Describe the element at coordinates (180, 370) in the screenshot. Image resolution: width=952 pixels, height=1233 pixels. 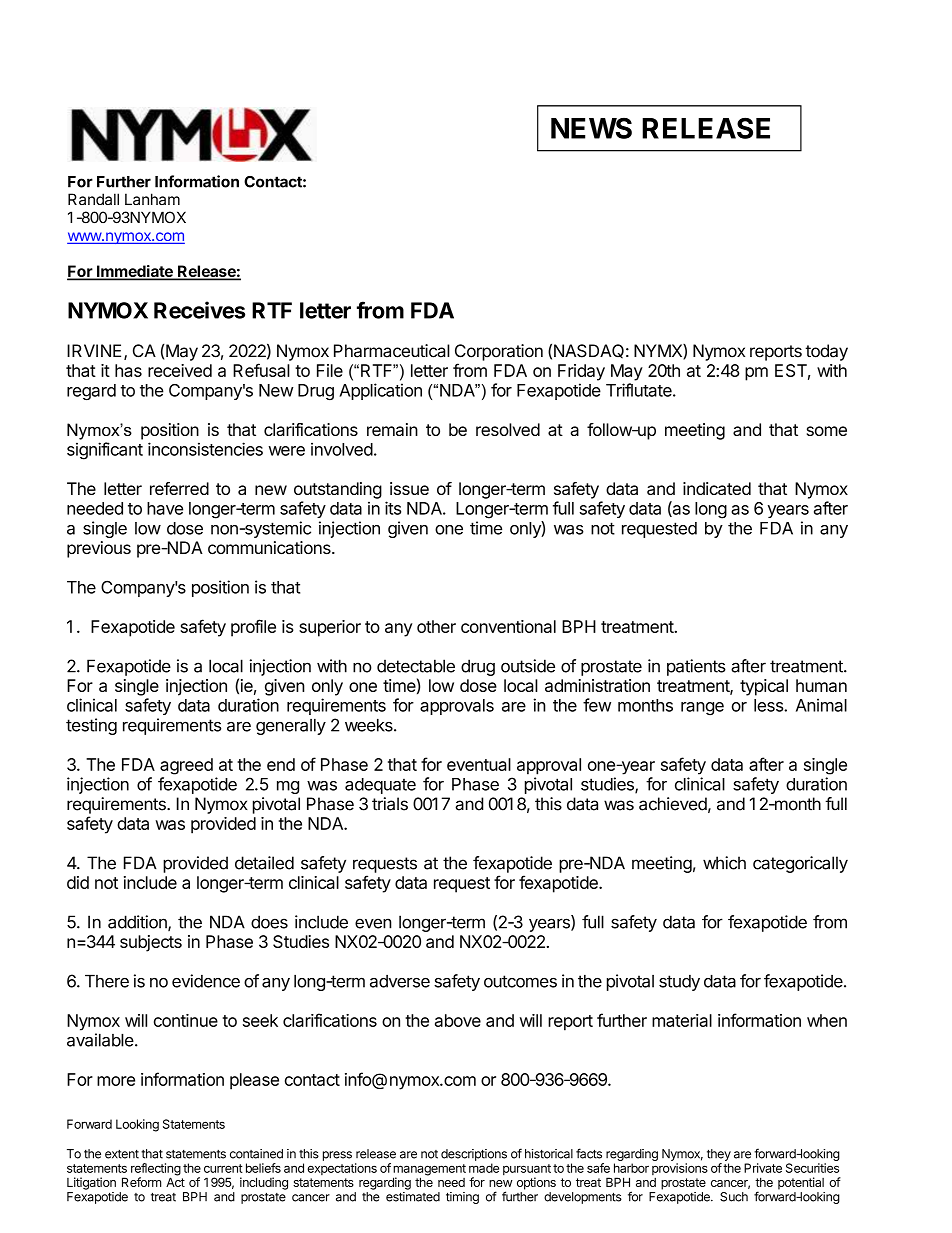
I see `received` at that location.
